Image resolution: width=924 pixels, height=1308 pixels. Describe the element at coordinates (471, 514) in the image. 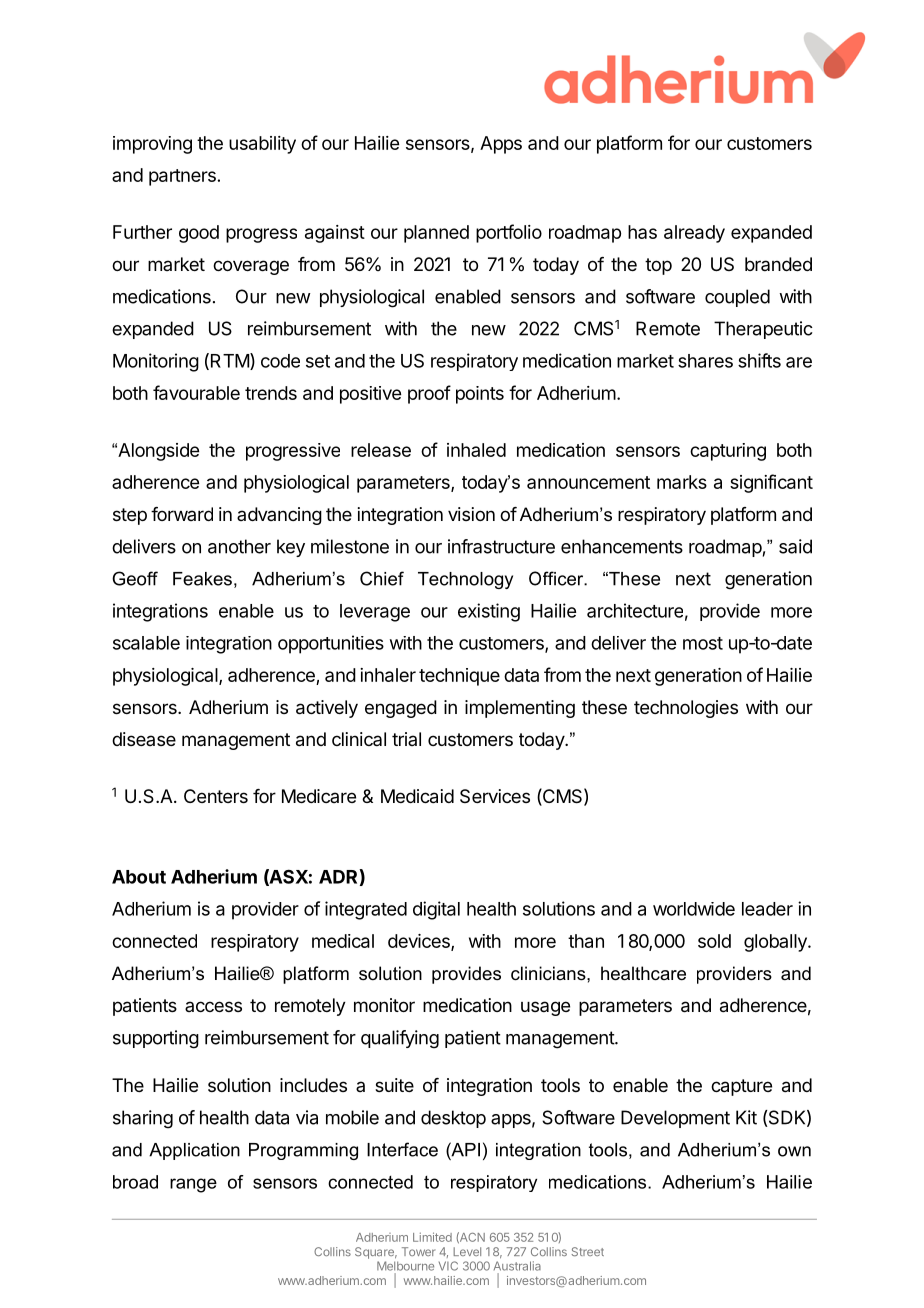

I see `vision` at that location.
